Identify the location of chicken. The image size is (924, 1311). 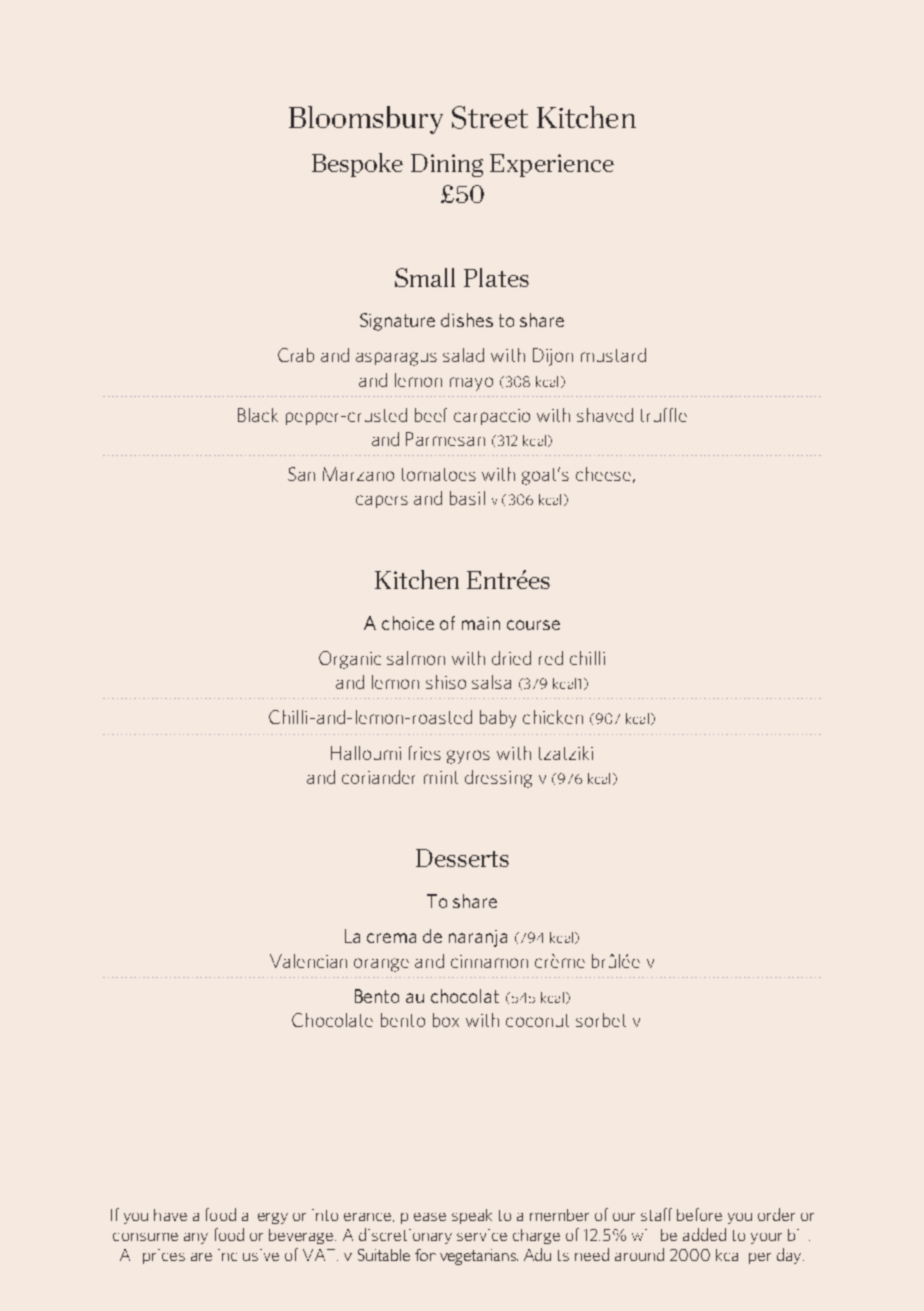
(553, 717).
